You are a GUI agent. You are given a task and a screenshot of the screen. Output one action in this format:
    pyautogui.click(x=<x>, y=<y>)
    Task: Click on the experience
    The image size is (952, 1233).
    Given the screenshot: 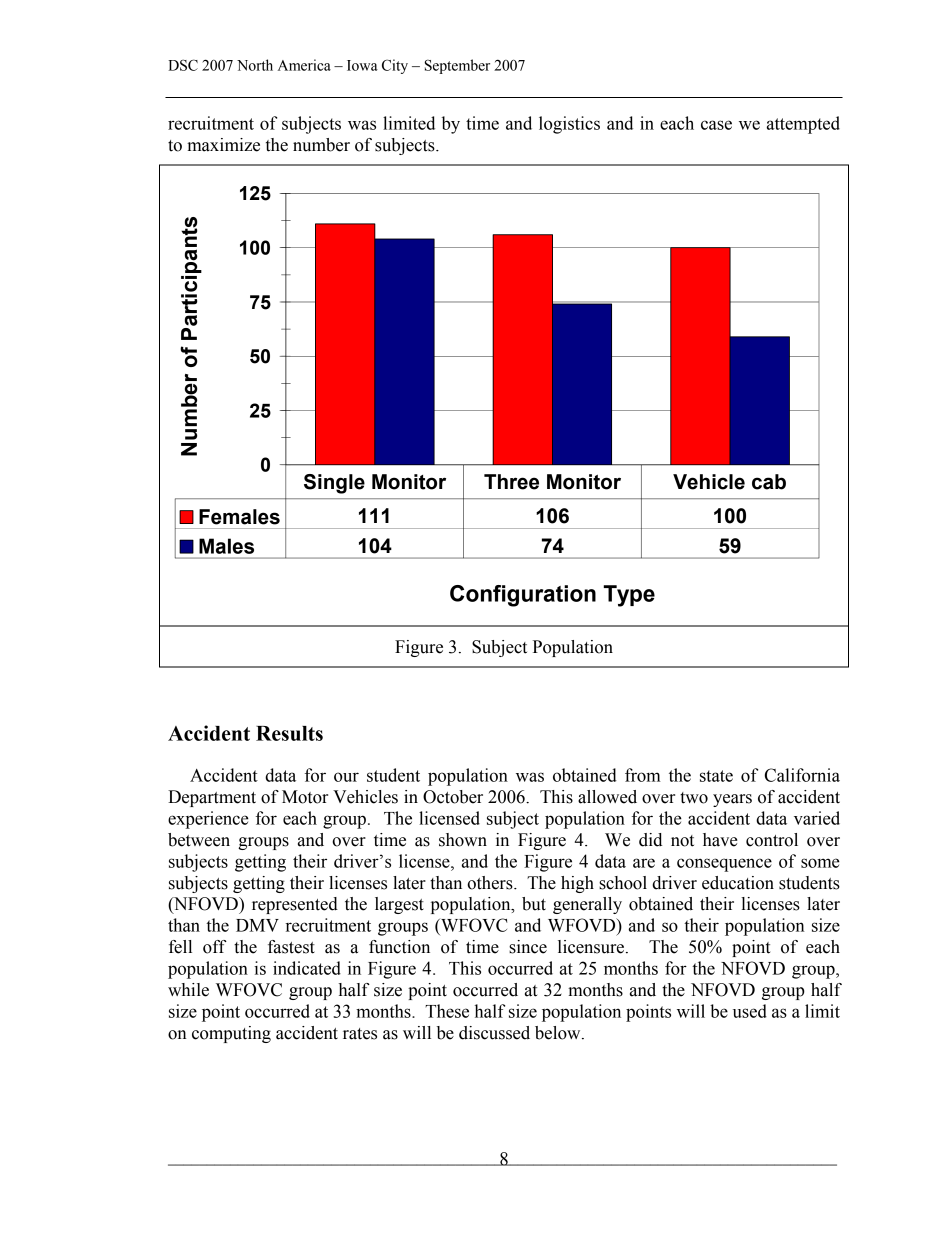 What is the action you would take?
    pyautogui.click(x=208, y=820)
